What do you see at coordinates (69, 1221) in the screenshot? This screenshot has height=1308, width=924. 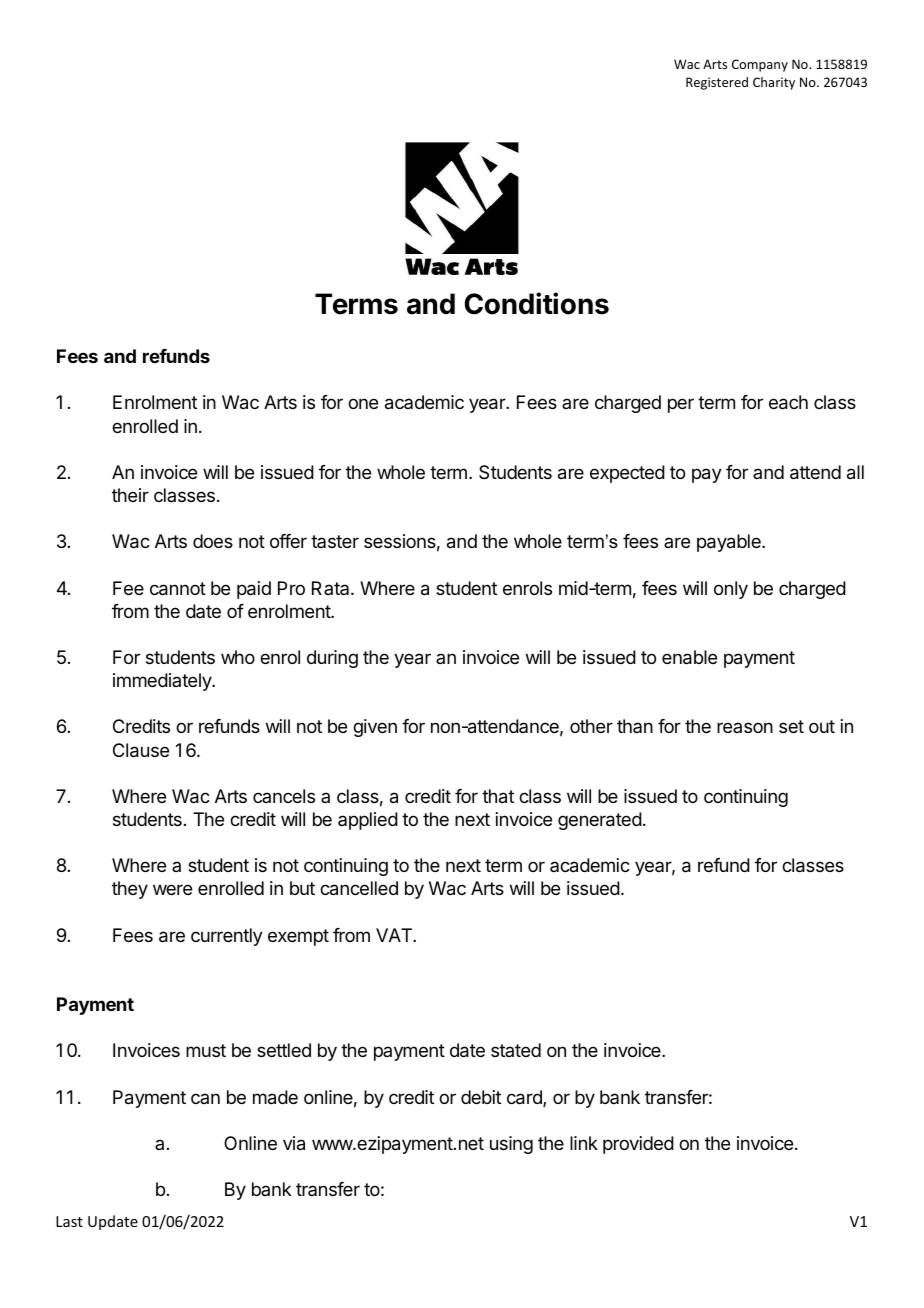 I see `Last` at bounding box center [69, 1221].
